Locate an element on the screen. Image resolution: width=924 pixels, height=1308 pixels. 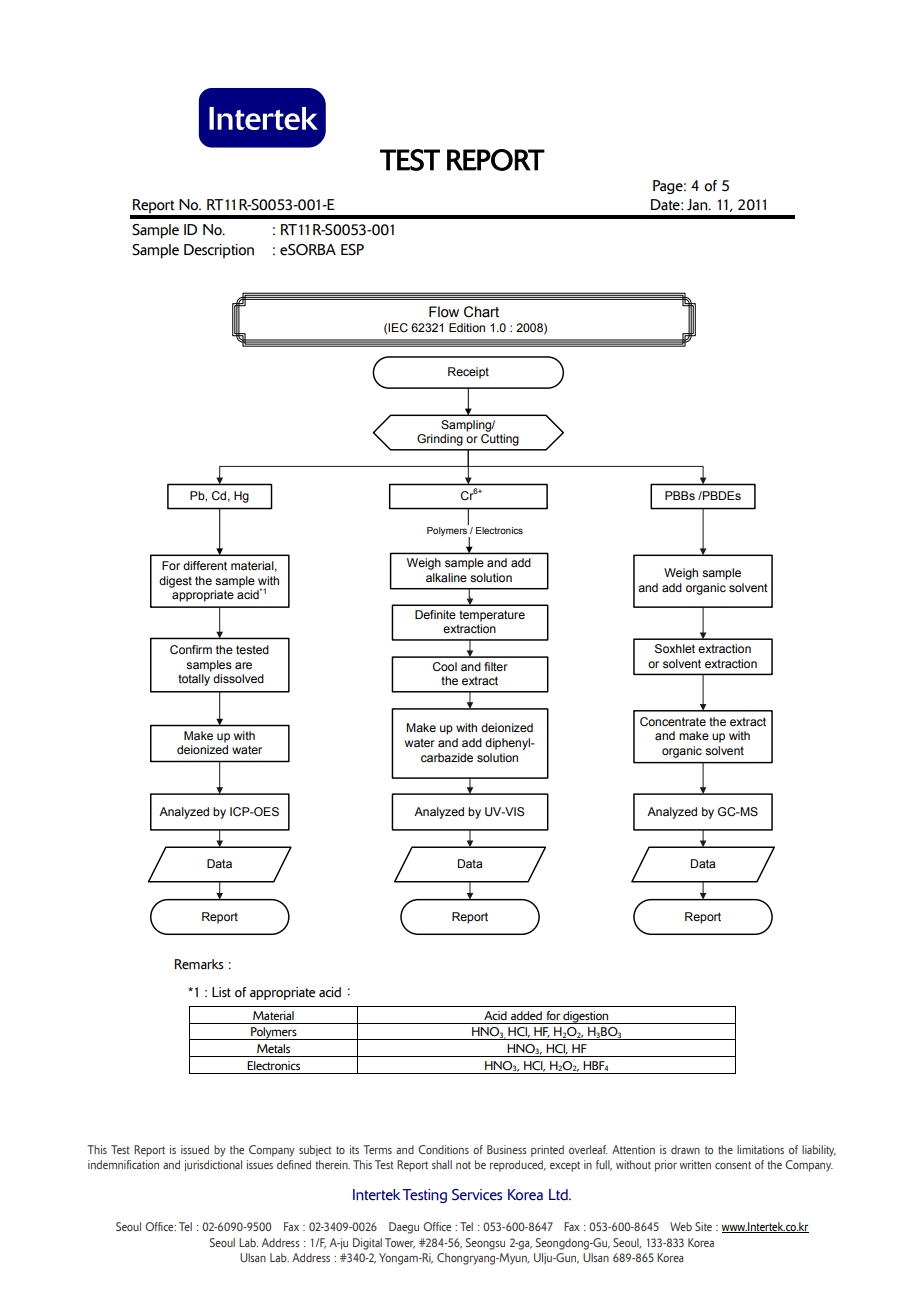
Jan is located at coordinates (698, 205).
